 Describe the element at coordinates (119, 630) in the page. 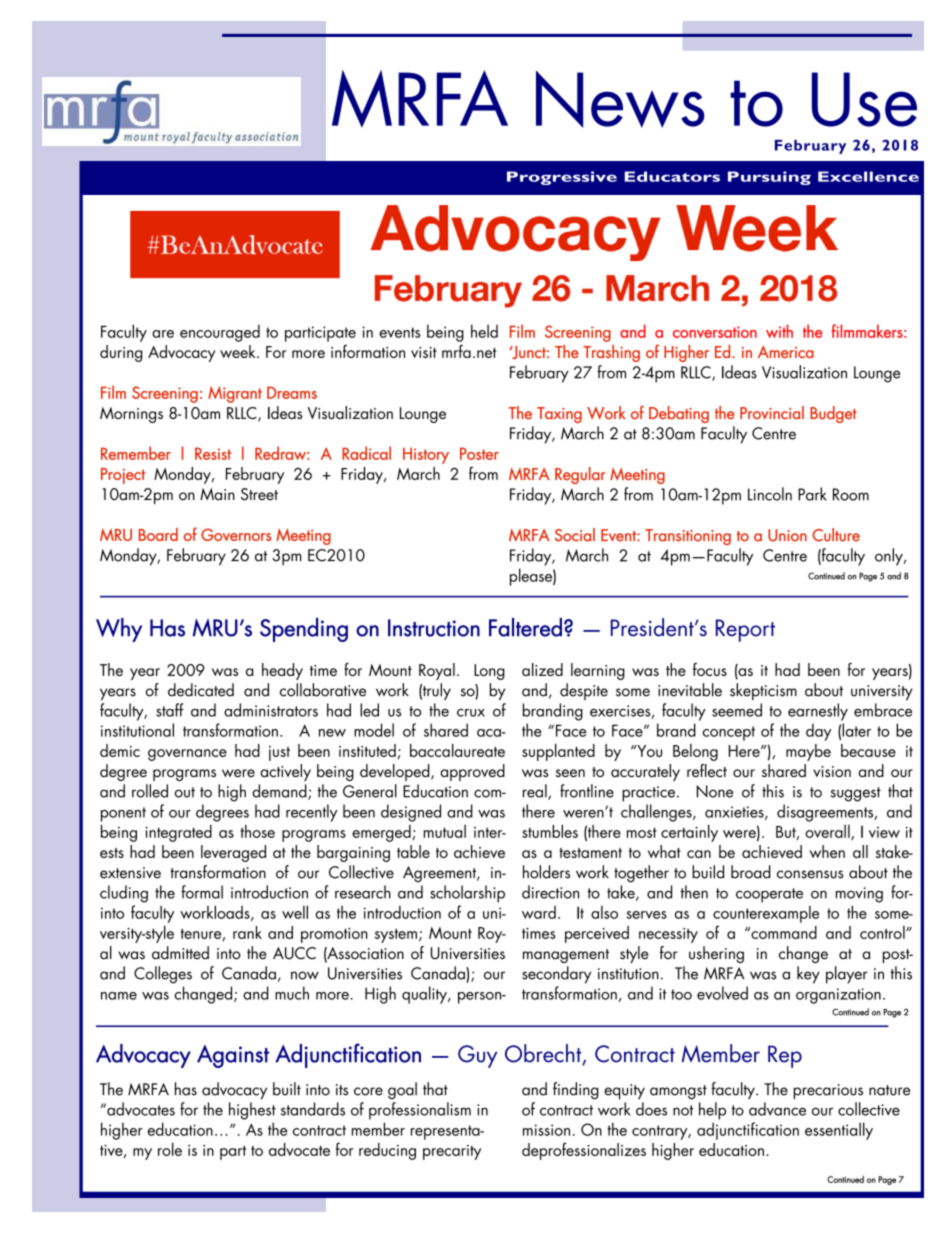

I see `Why` at that location.
